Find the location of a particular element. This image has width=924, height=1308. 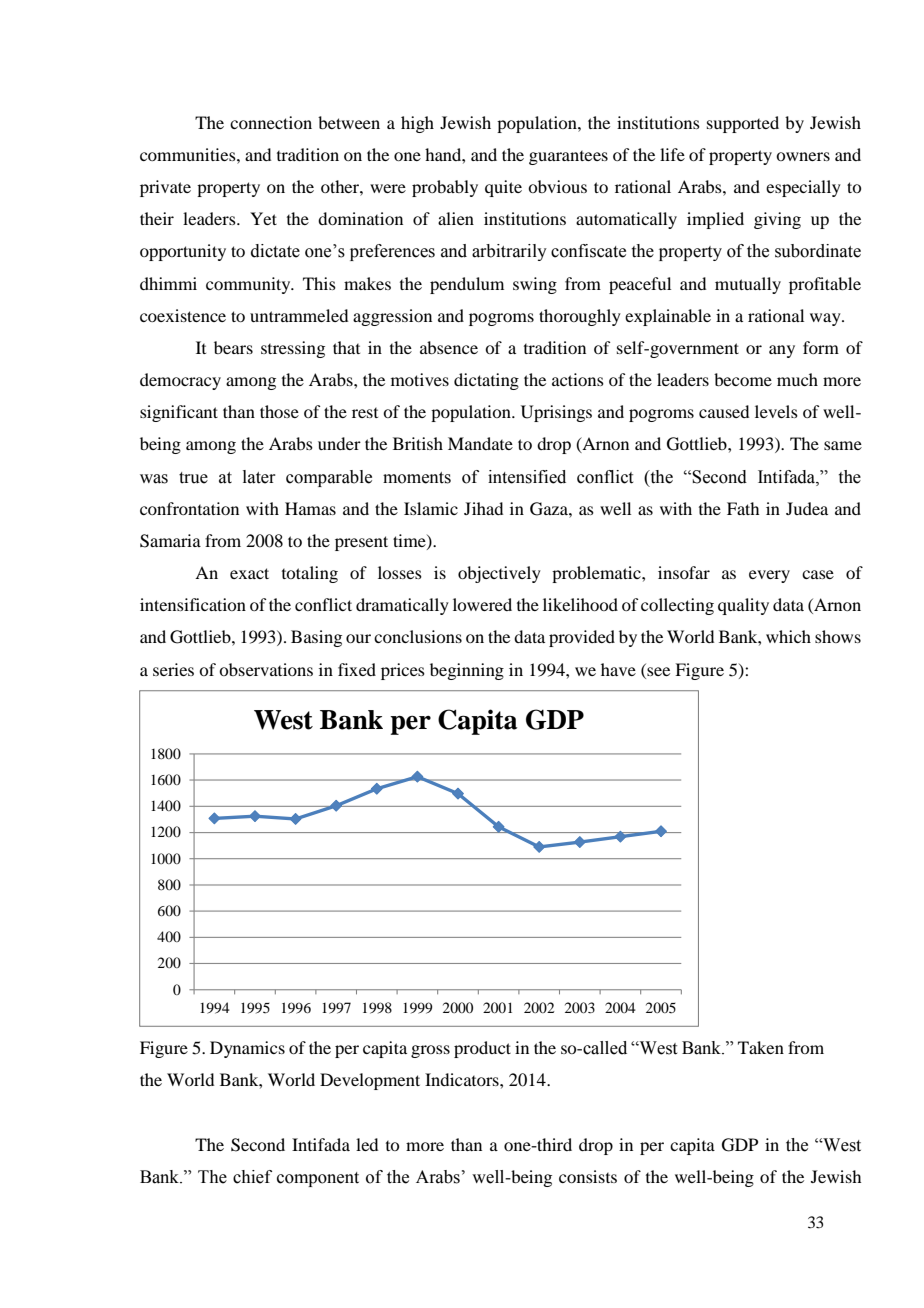

those is located at coordinates (279, 411).
